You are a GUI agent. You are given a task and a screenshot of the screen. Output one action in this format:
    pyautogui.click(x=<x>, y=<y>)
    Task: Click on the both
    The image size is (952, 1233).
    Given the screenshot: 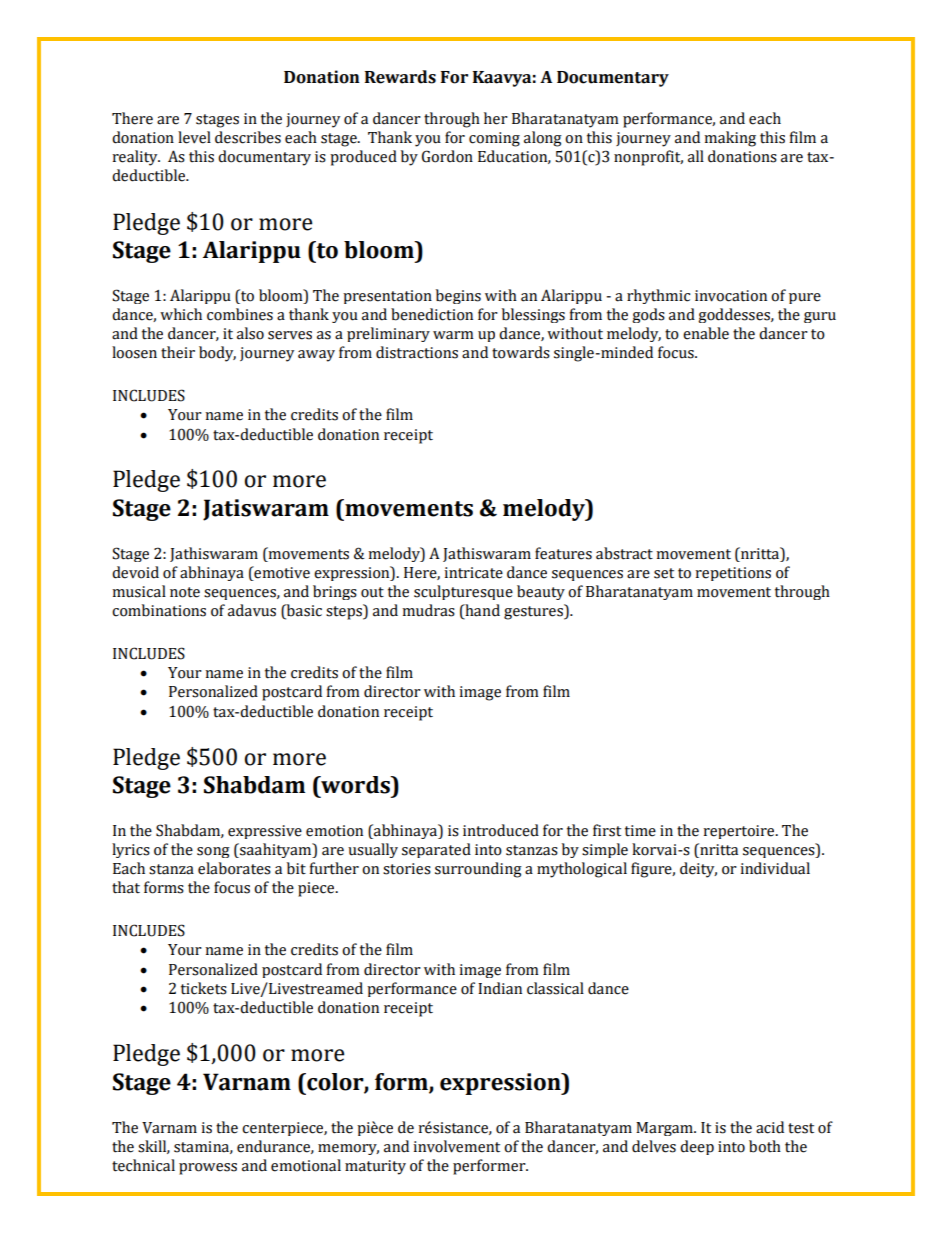 What is the action you would take?
    pyautogui.click(x=765, y=1146)
